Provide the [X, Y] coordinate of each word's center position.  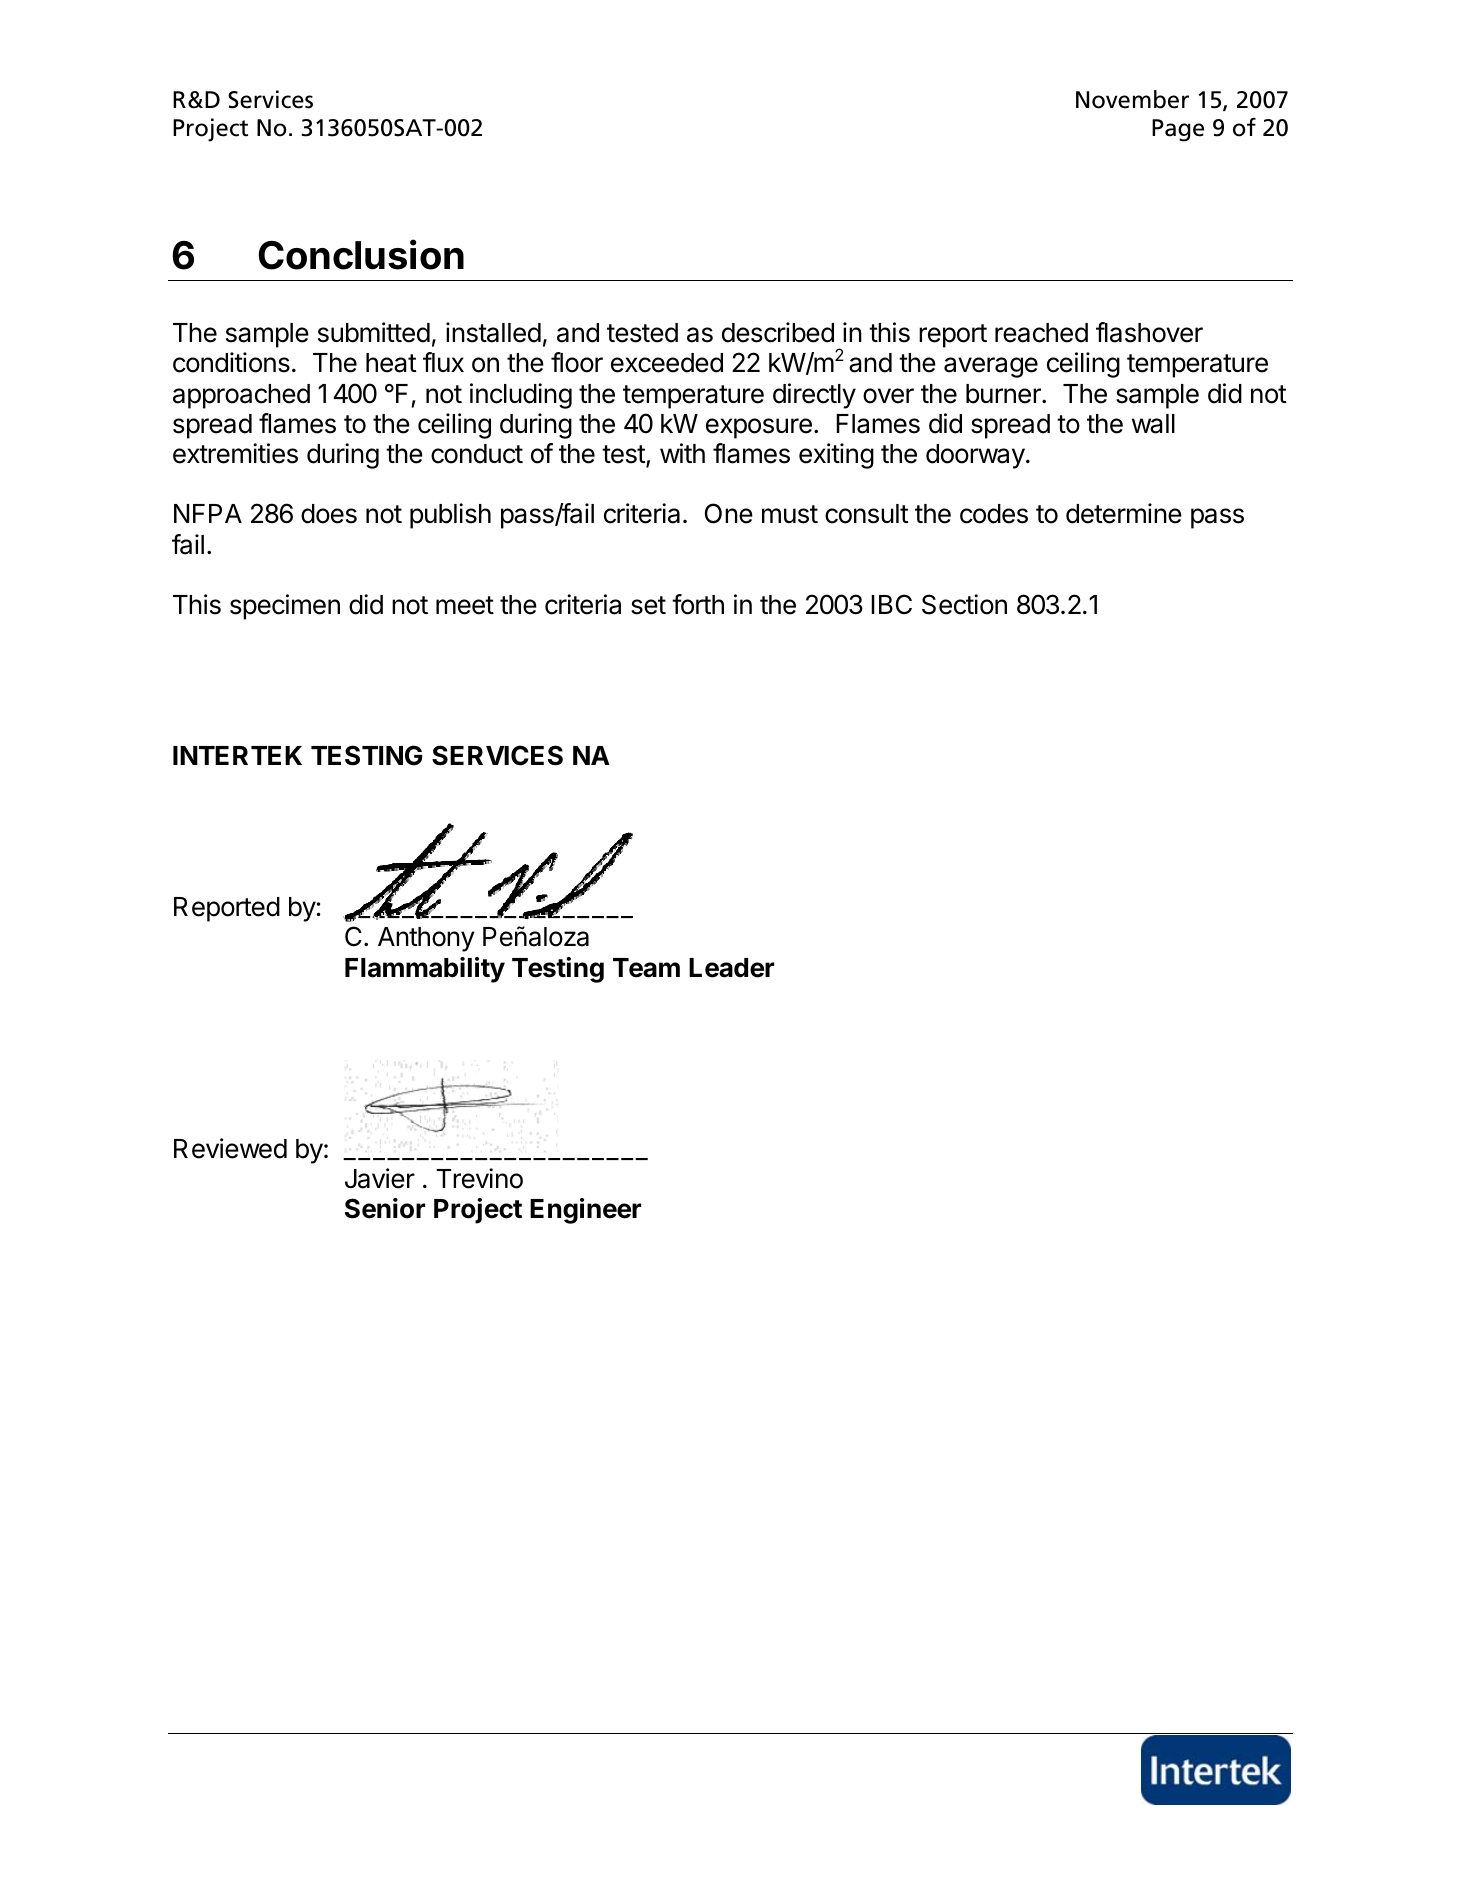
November [1132, 99]
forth [698, 604]
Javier [380, 1178]
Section [964, 604]
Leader [732, 968]
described [778, 332]
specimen [285, 607]
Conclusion [361, 254]
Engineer [586, 1211]
